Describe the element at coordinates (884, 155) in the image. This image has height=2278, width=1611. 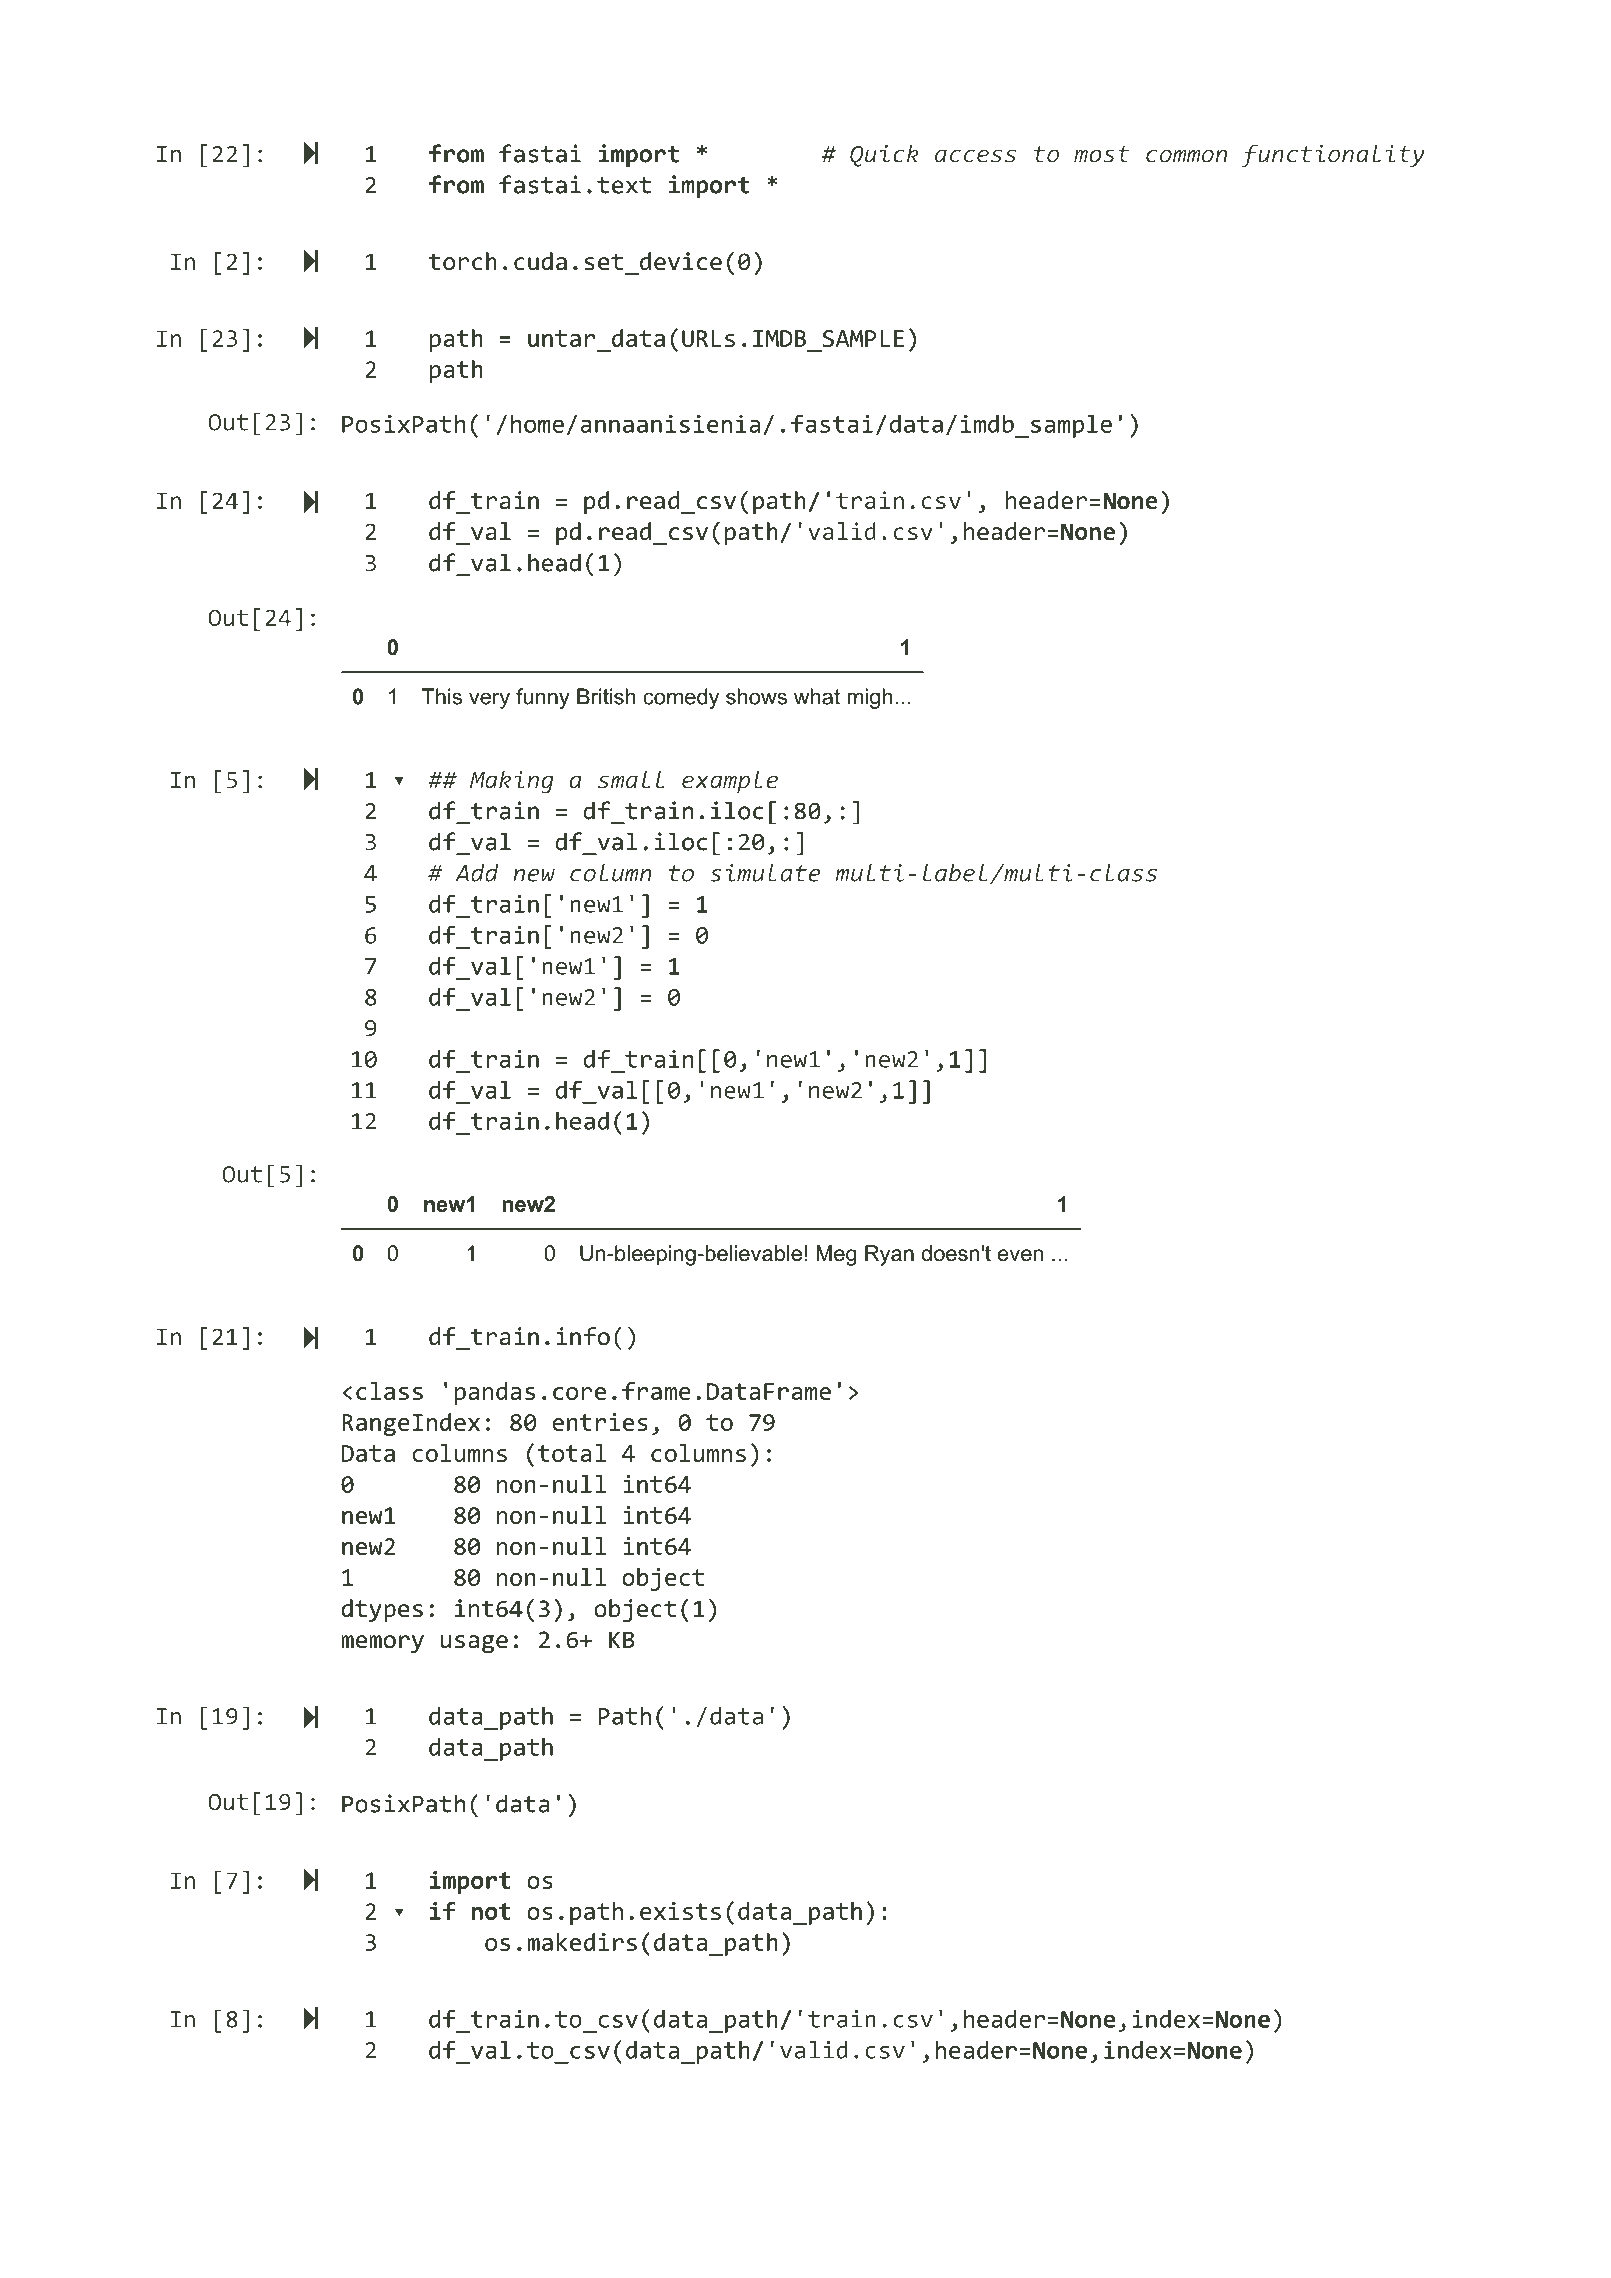
I see `Quick` at that location.
